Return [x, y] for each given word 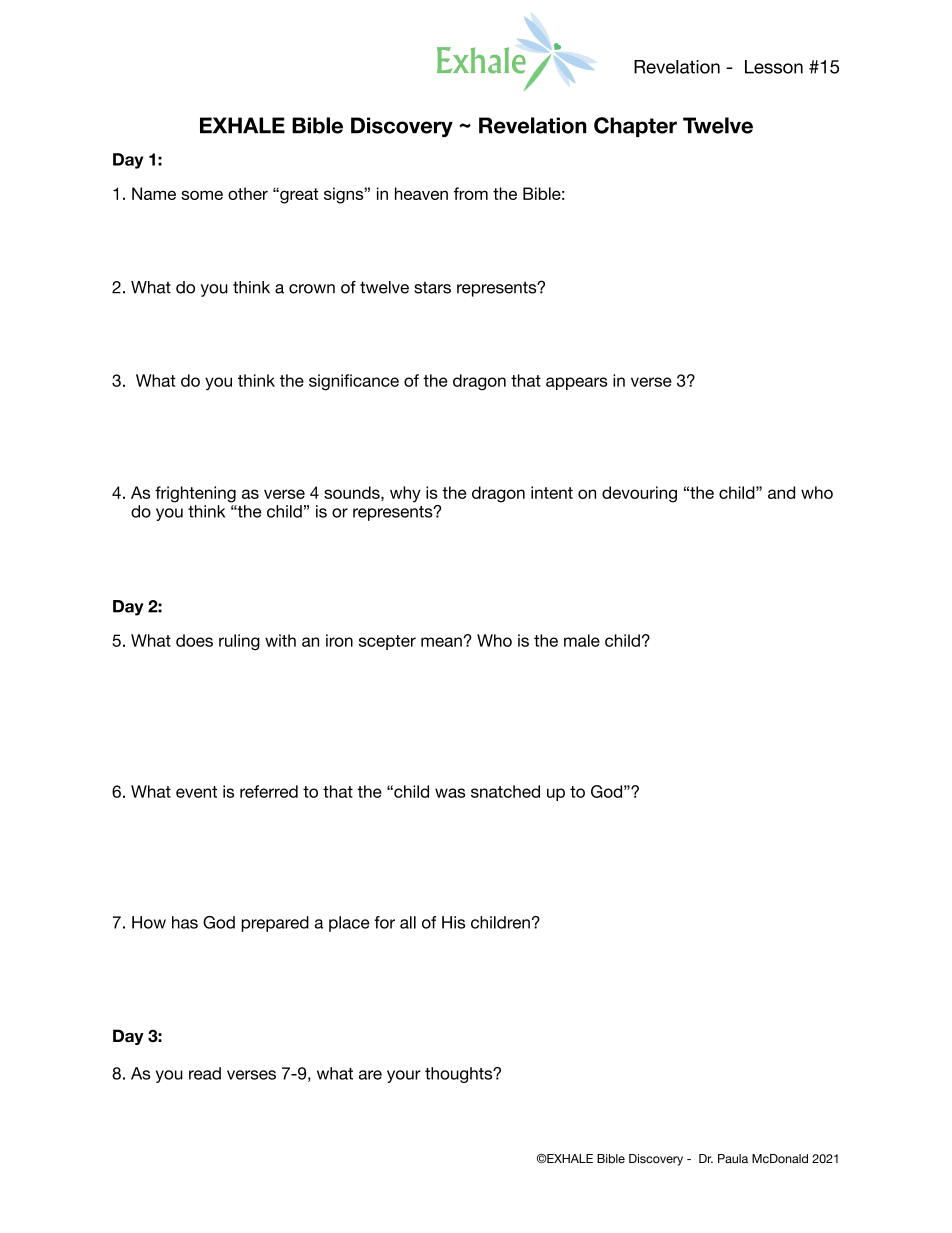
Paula [733, 1158]
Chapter [635, 127]
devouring [639, 494]
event [196, 792]
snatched [505, 791]
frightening [195, 494]
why [405, 494]
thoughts [460, 1075]
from [471, 193]
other [248, 193]
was [450, 793]
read [205, 1073]
